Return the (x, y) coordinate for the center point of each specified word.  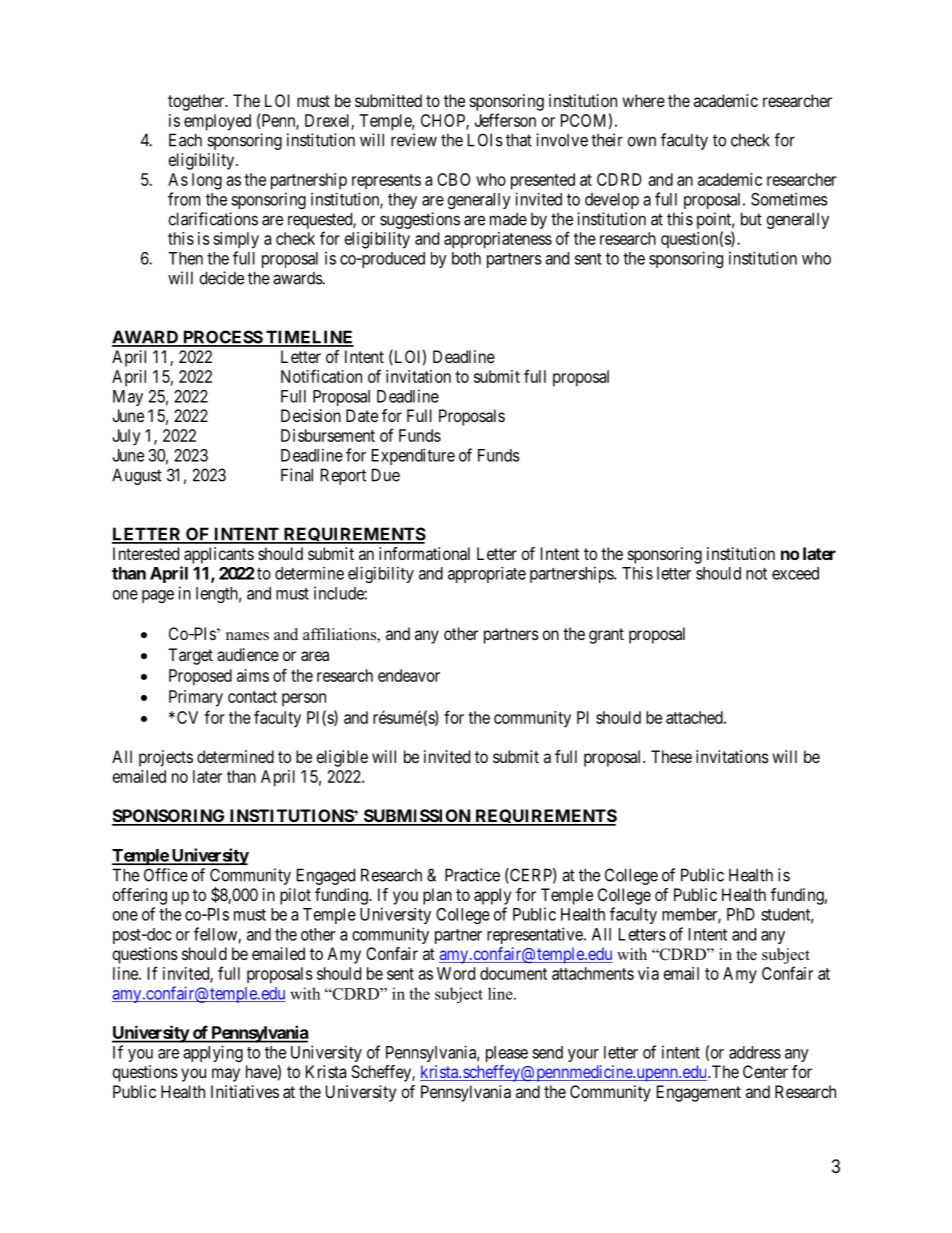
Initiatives (245, 1091)
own (642, 141)
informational (424, 553)
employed (217, 122)
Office (166, 875)
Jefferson (505, 120)
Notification (321, 376)
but (751, 219)
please (507, 1054)
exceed (795, 573)
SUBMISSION (417, 817)
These (671, 756)
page (158, 596)
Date (362, 415)
